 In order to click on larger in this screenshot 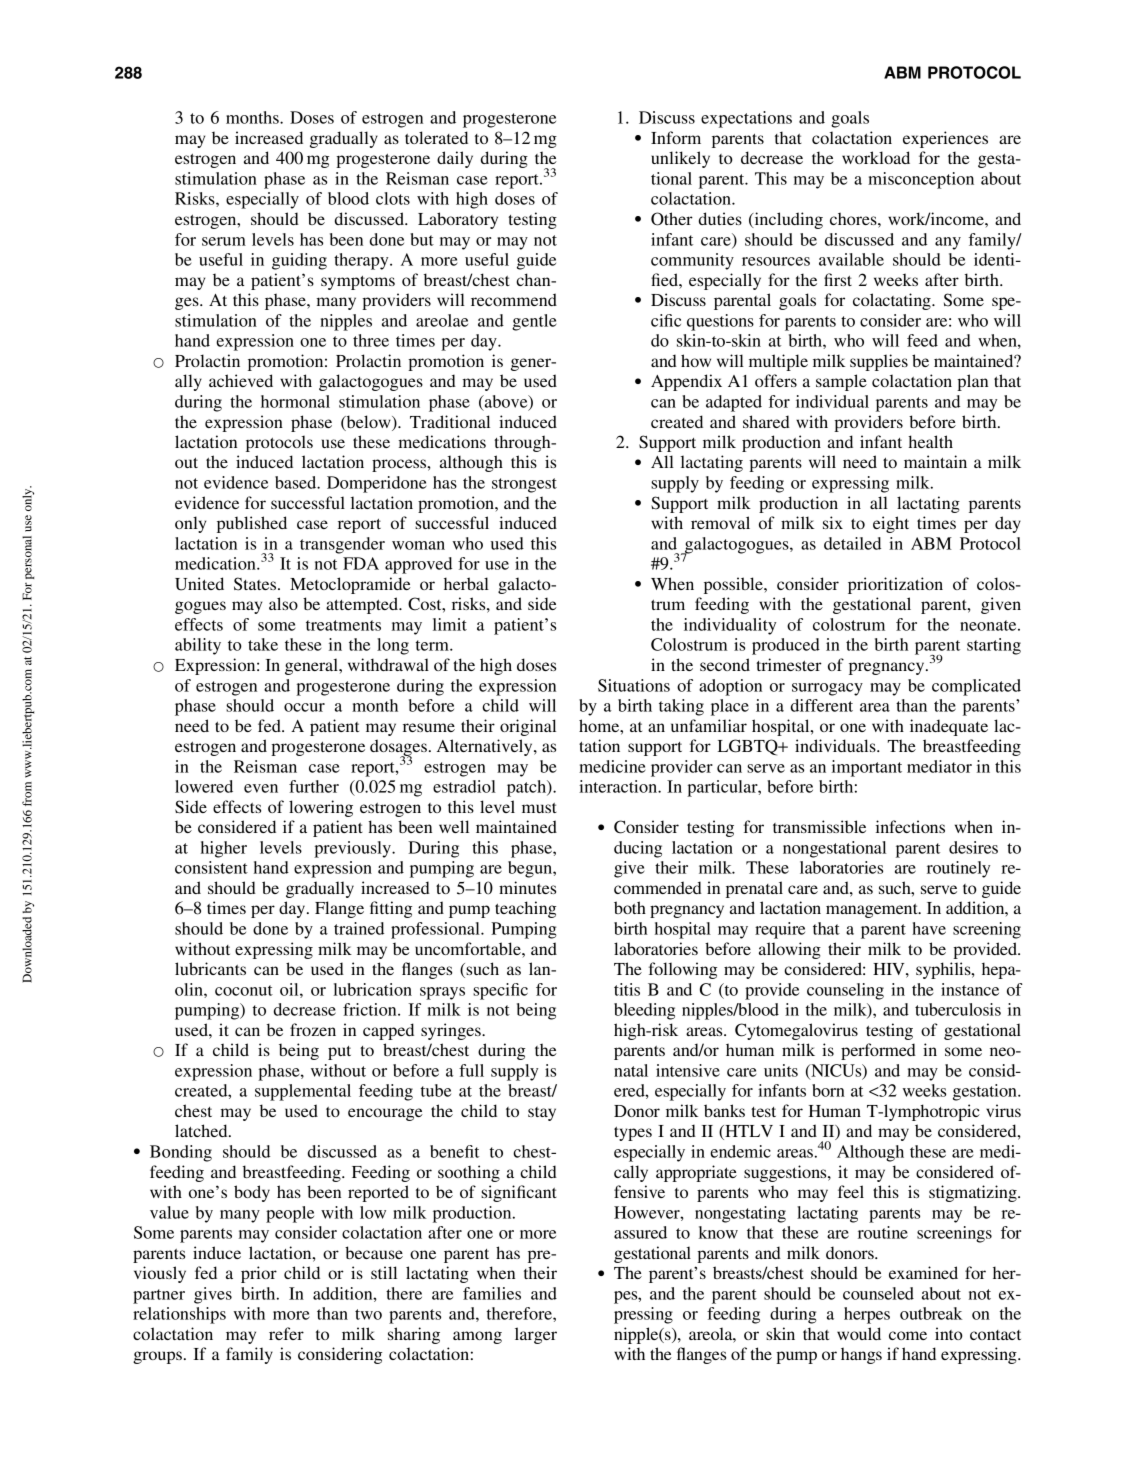, I will do `click(536, 1335)`.
